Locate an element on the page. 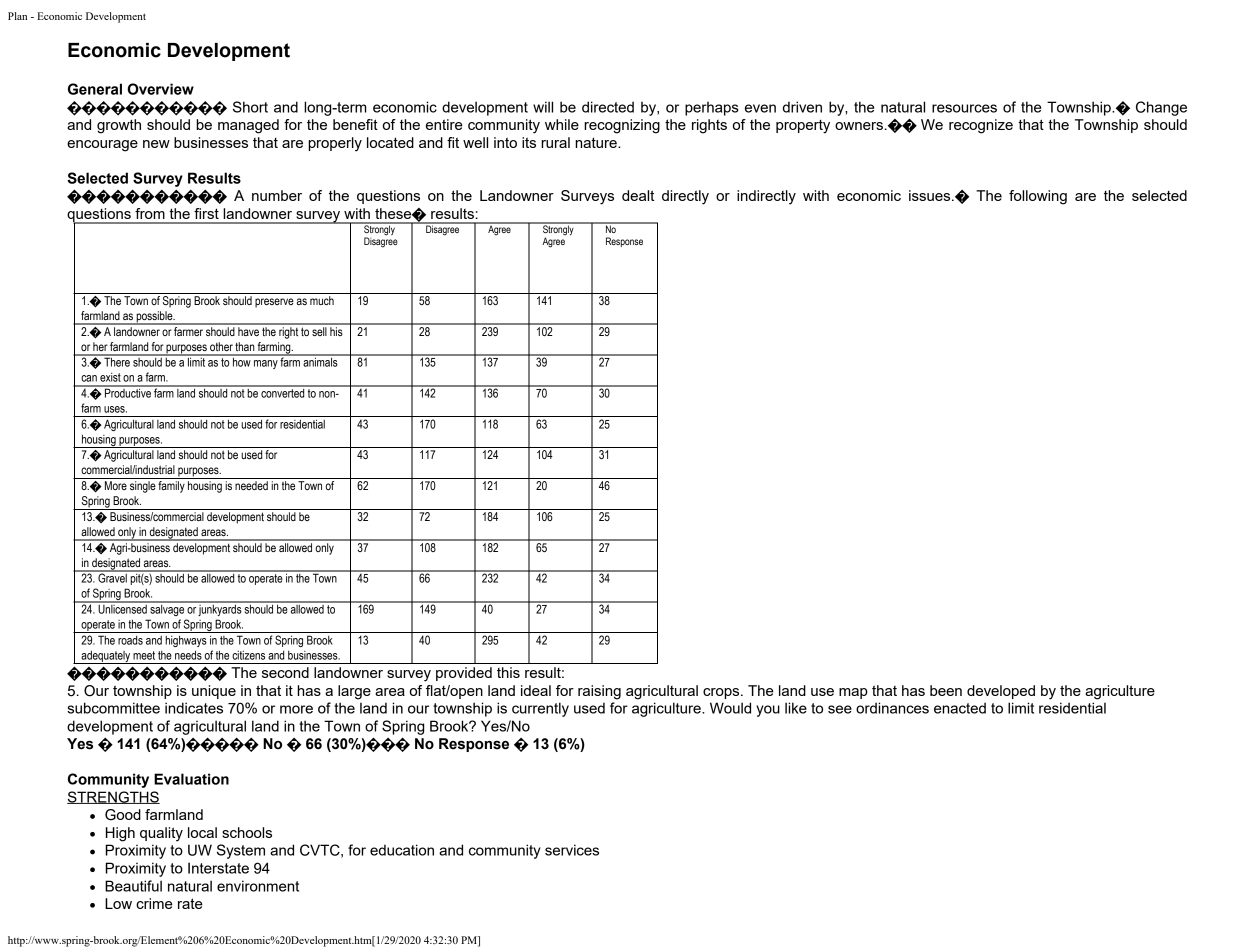 The image size is (1233, 952). developed is located at coordinates (1001, 692).
